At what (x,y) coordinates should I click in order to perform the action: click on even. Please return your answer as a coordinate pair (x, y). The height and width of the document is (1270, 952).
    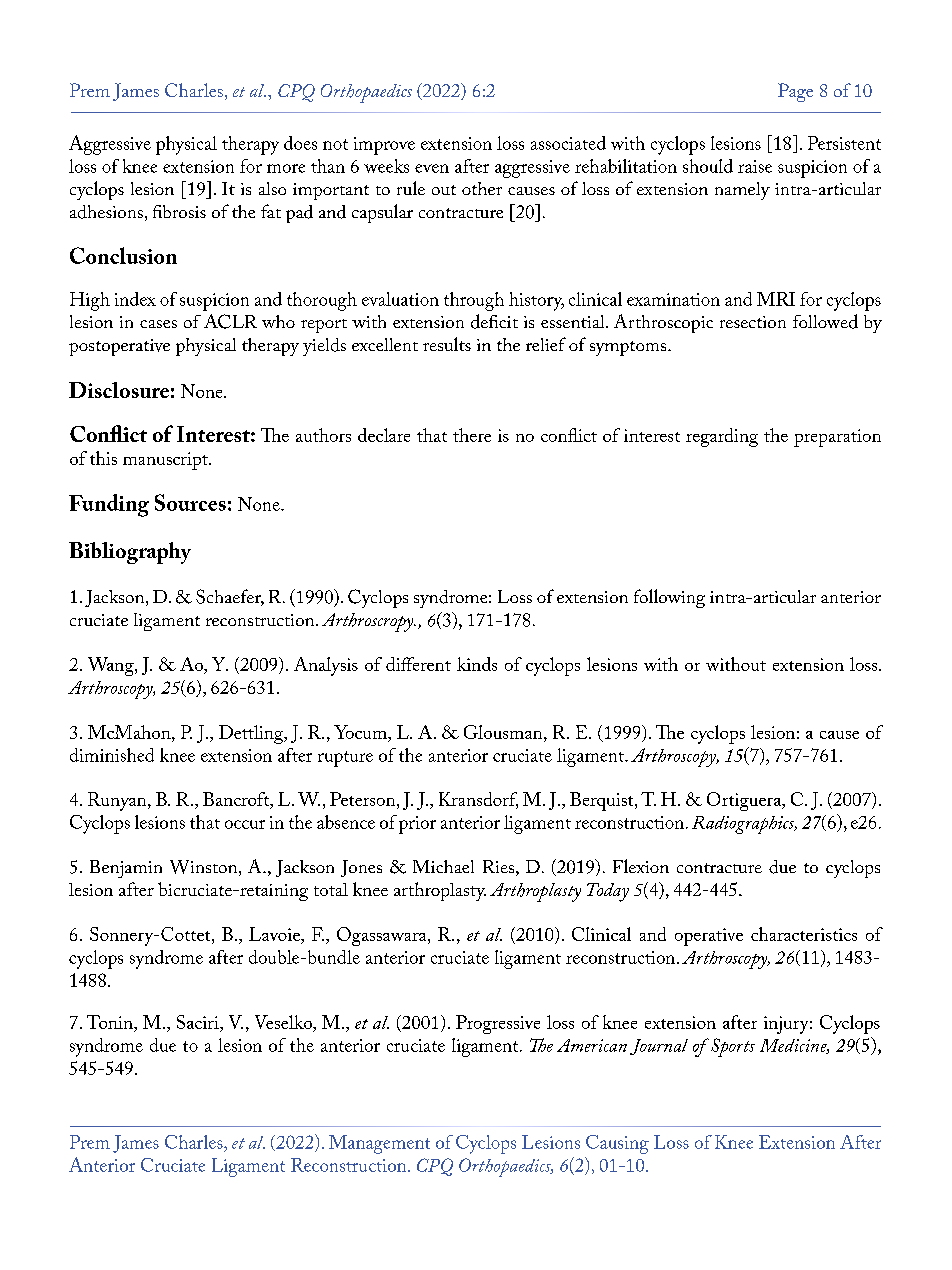
    Looking at the image, I should click on (432, 168).
